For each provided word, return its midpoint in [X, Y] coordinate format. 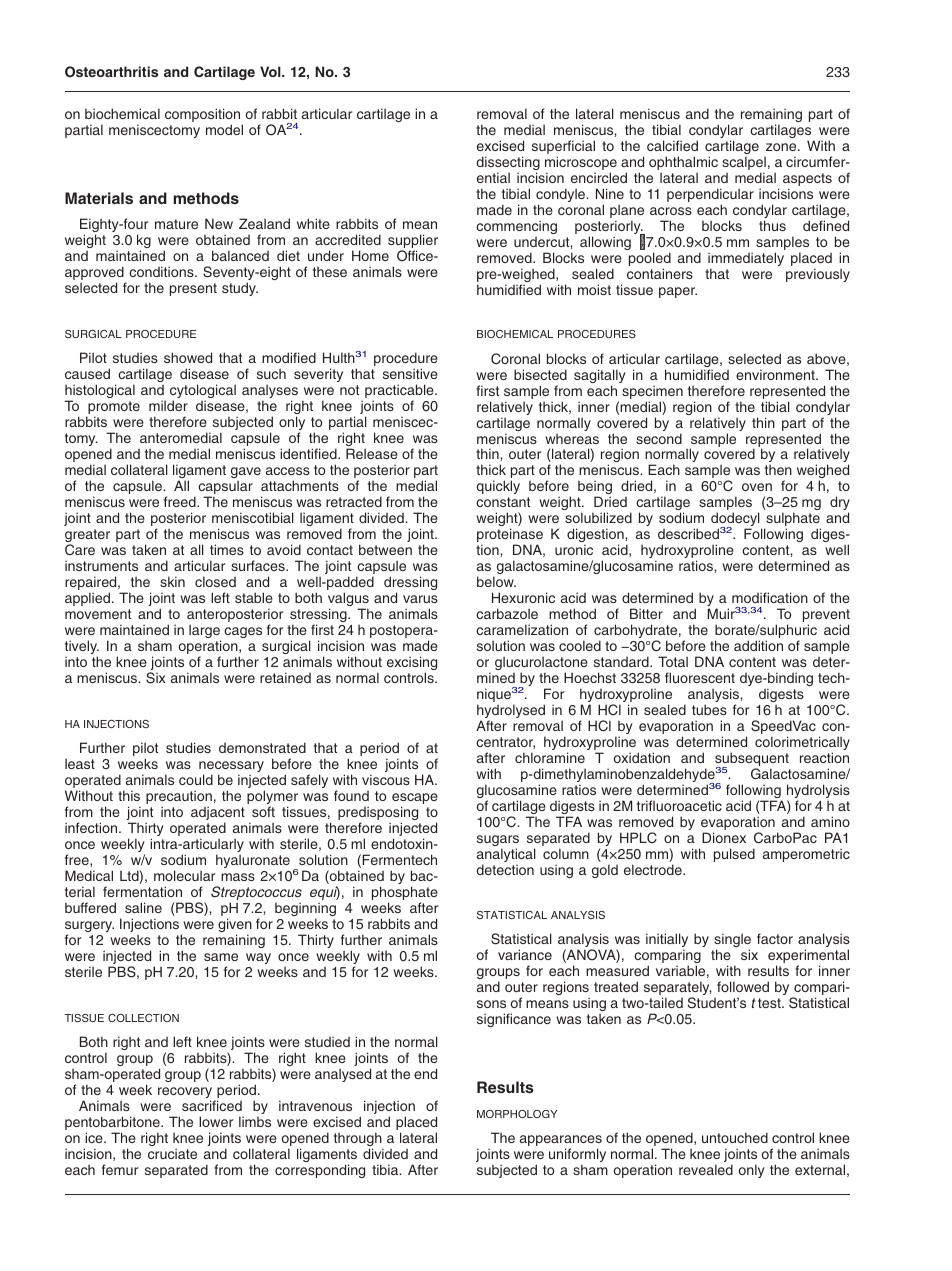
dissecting [508, 164]
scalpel [744, 164]
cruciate [172, 1153]
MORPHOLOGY [517, 1114]
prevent [826, 617]
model [224, 129]
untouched [735, 1137]
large [205, 632]
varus [420, 599]
